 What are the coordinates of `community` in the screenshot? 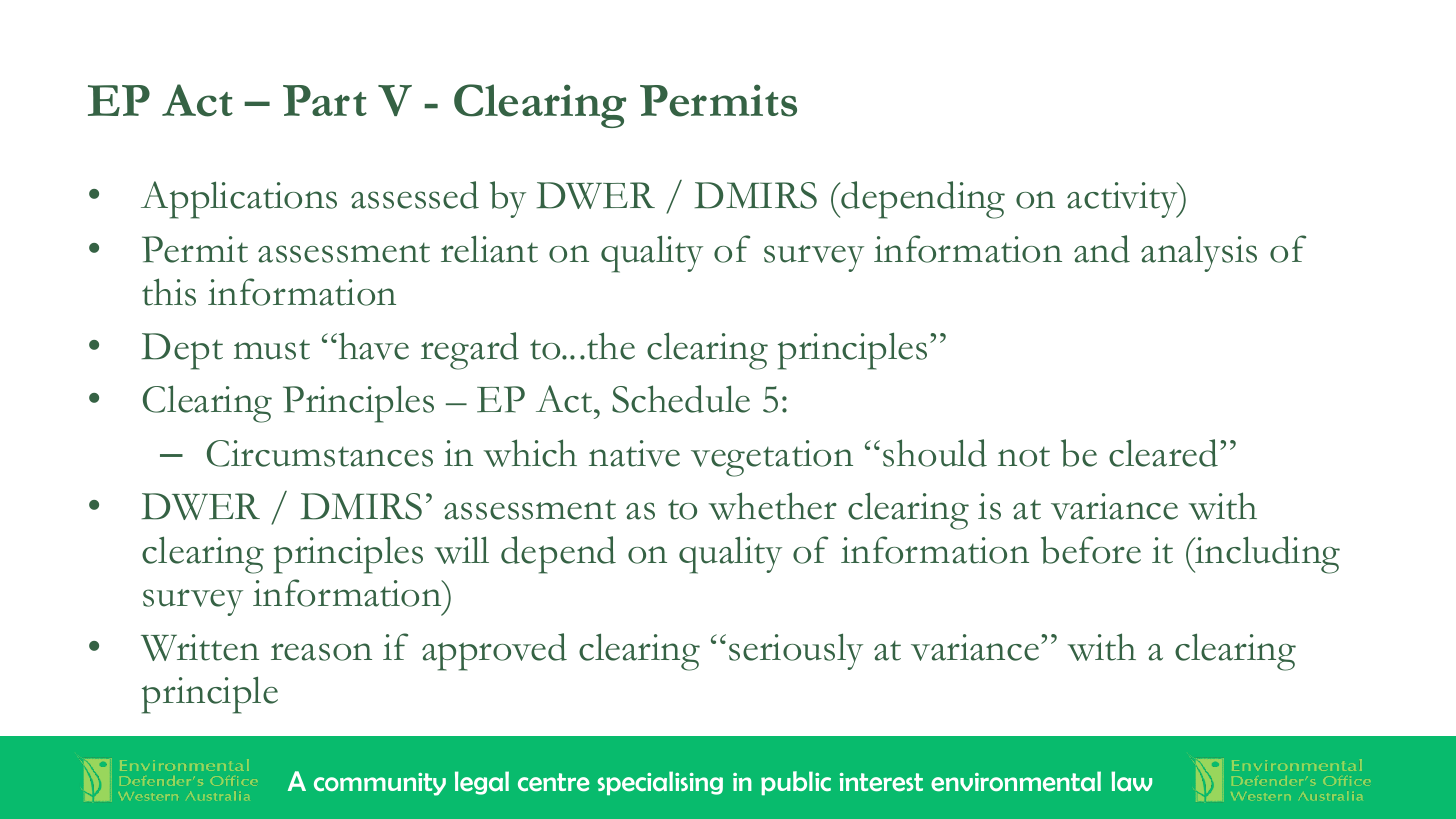 It's located at (380, 784).
